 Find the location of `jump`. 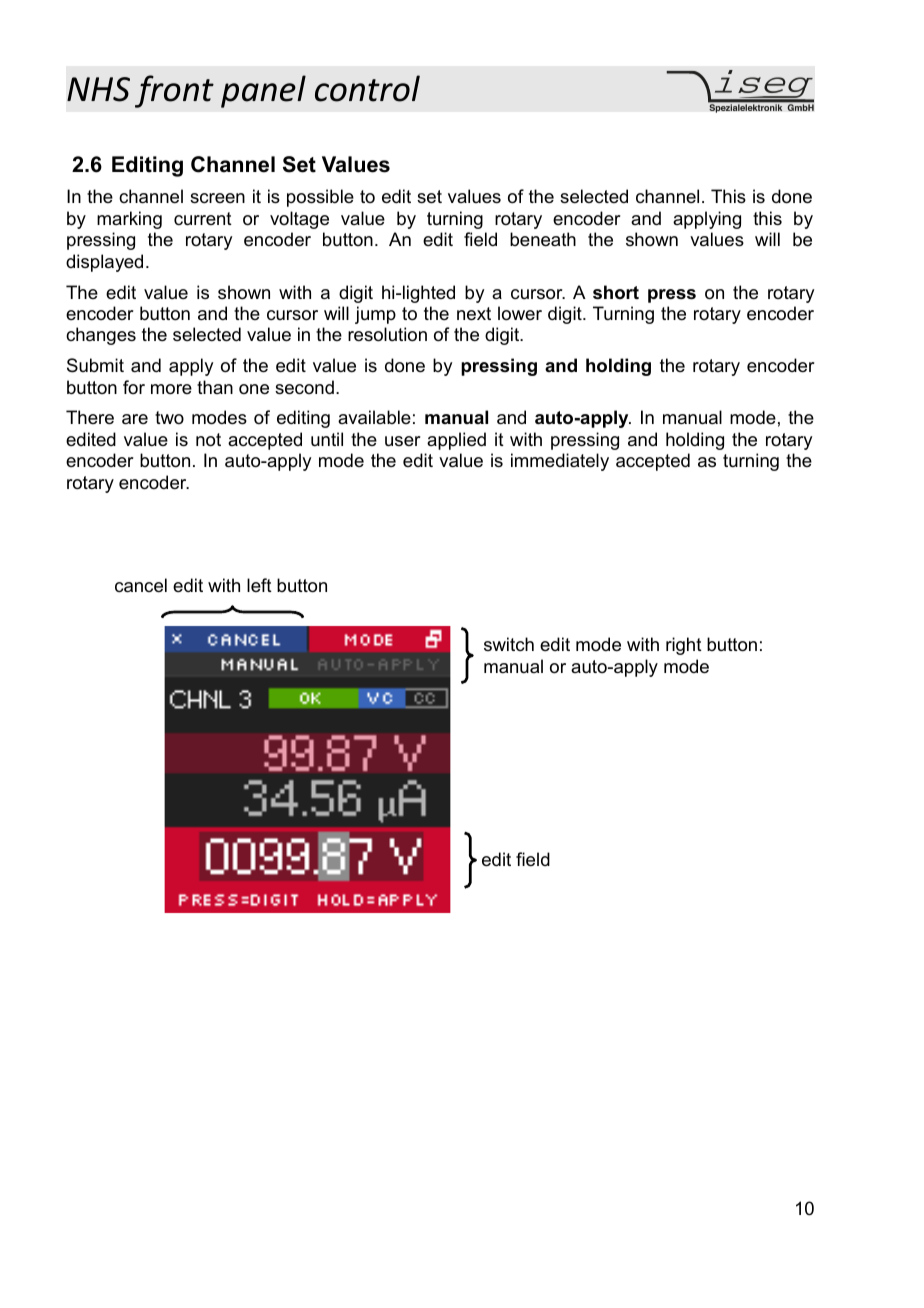

jump is located at coordinates (375, 315).
